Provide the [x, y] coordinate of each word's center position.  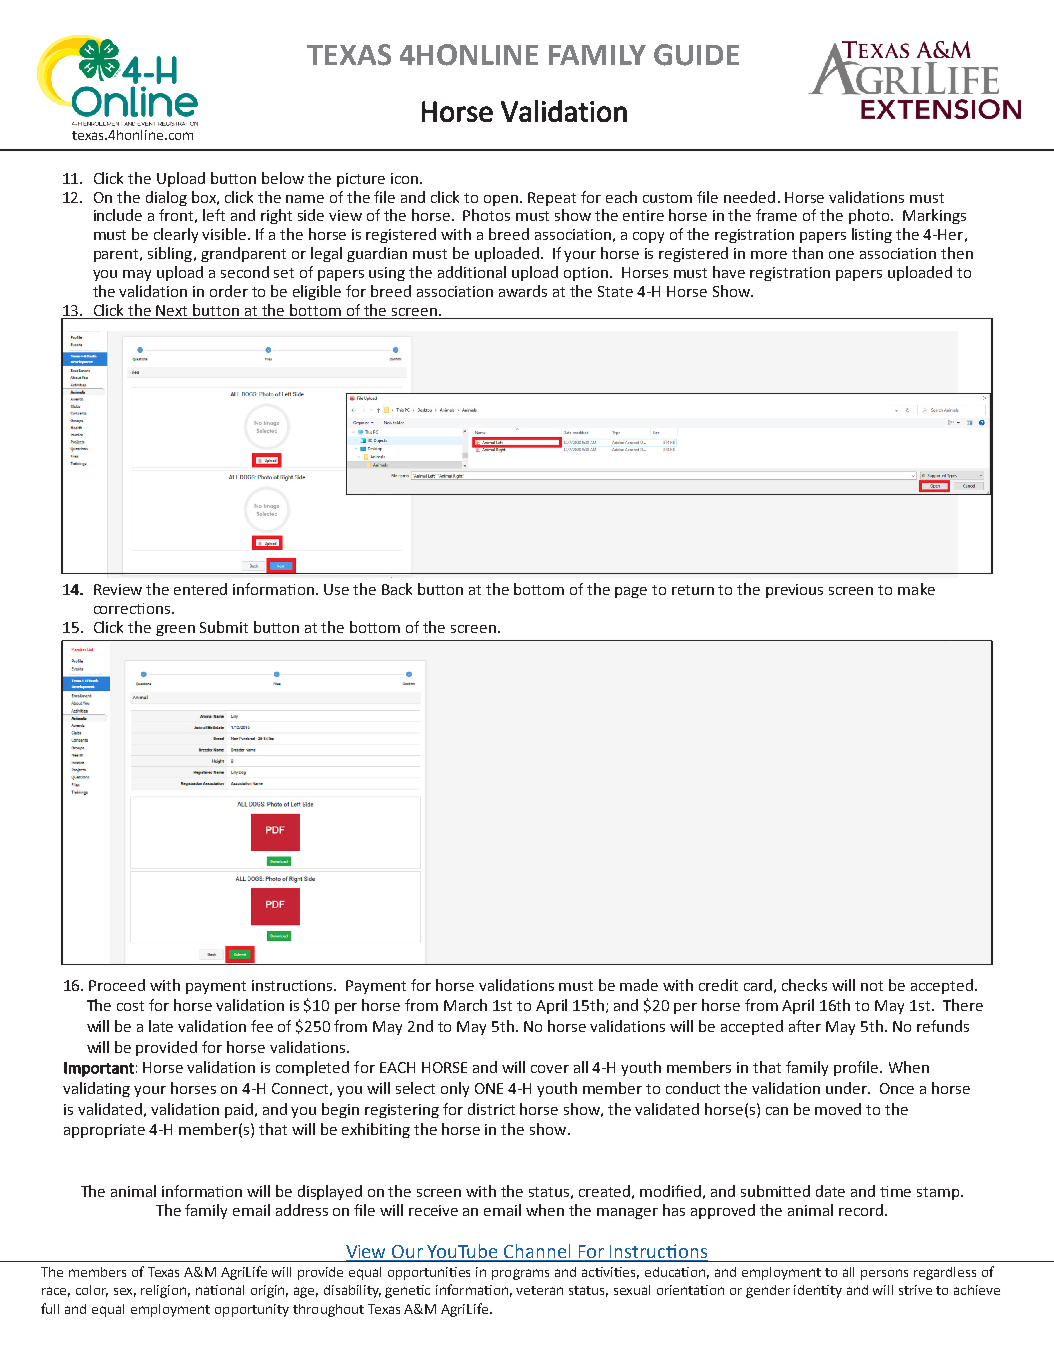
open [502, 200]
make [916, 589]
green [175, 630]
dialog [166, 198]
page [631, 592]
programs [520, 1274]
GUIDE [696, 55]
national [220, 1290]
